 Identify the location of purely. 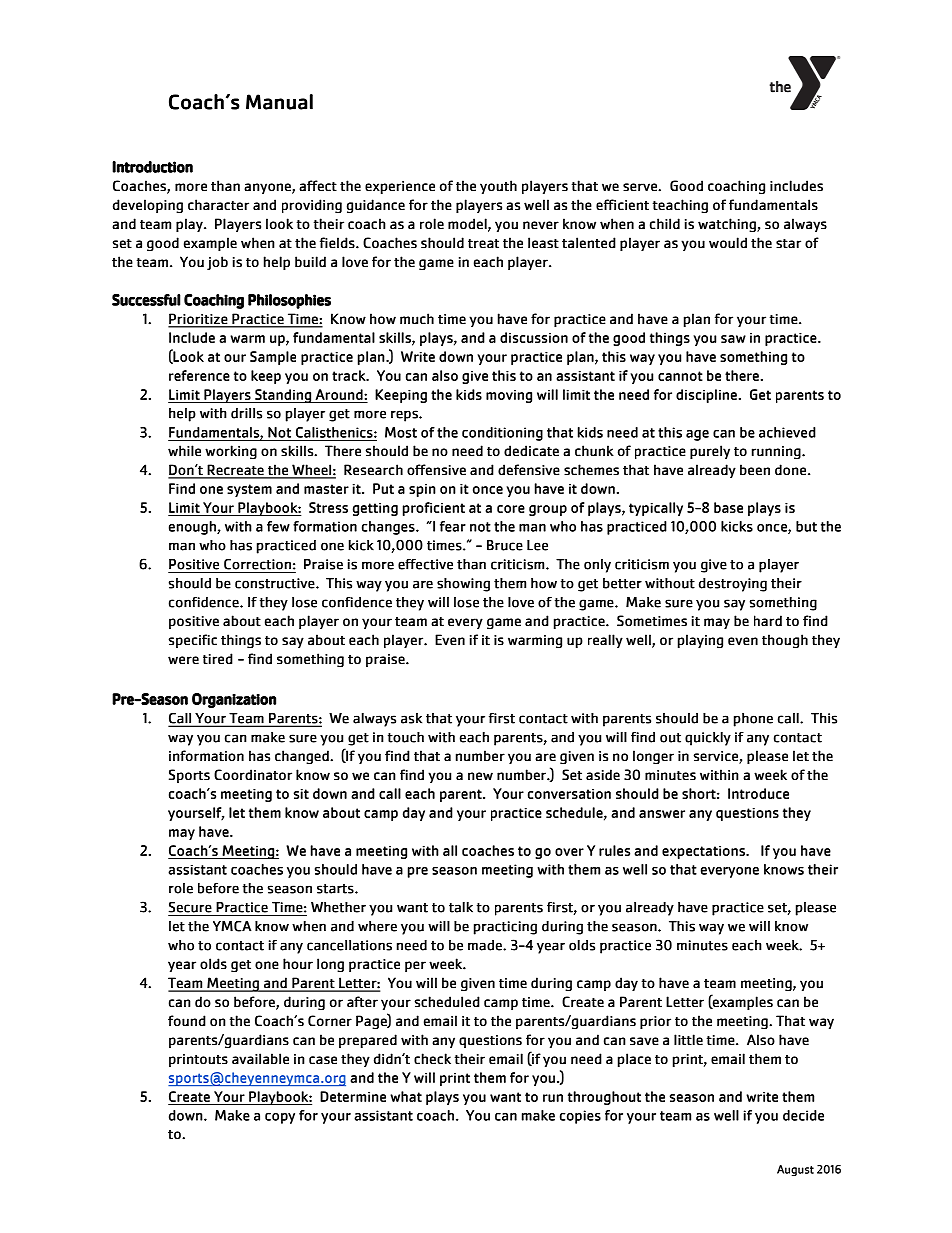
(710, 452).
